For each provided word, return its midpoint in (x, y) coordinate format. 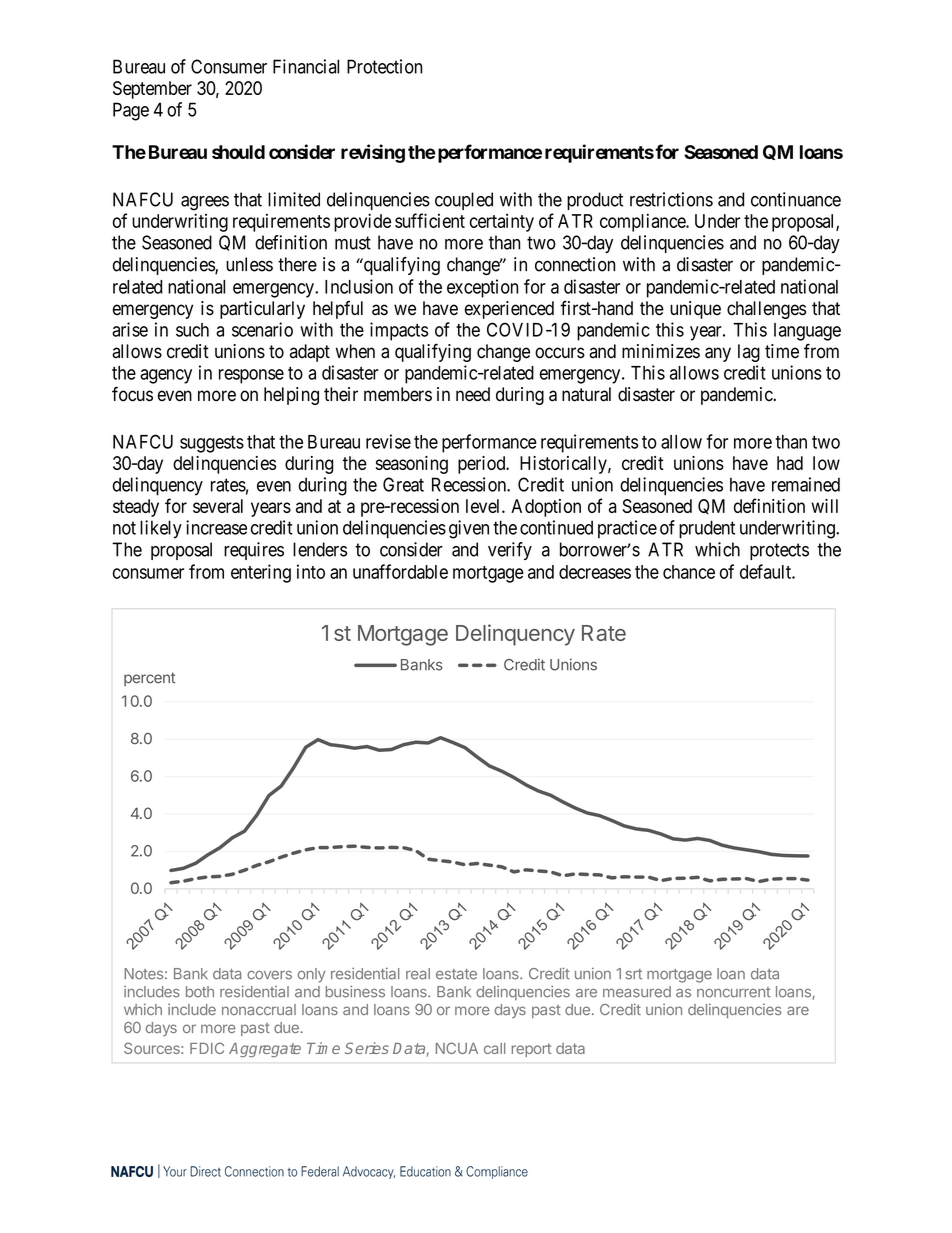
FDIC (207, 1048)
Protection (384, 66)
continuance (796, 199)
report (531, 1050)
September (152, 90)
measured (637, 992)
